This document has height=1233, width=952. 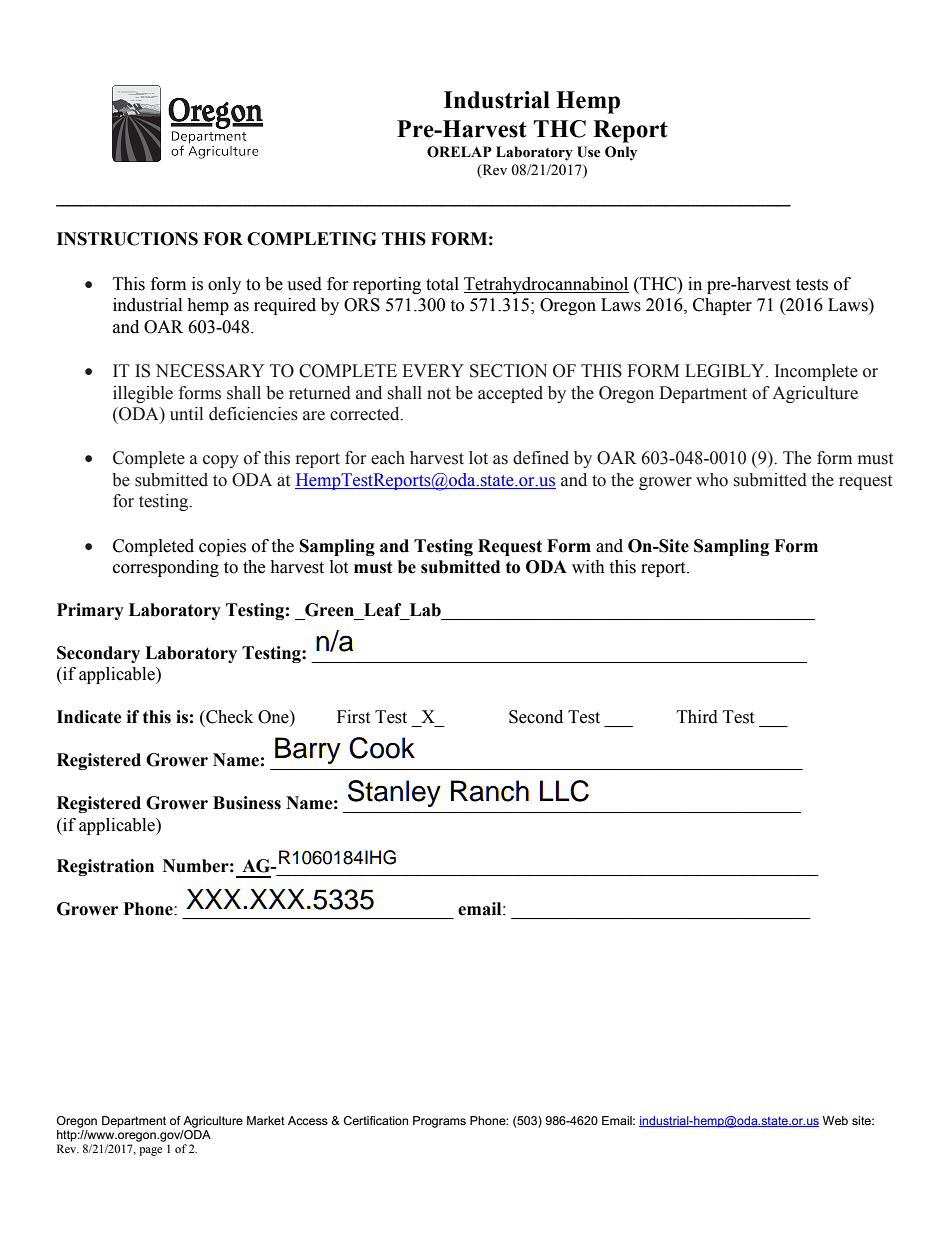 What do you see at coordinates (697, 717) in the document?
I see `Third` at bounding box center [697, 717].
